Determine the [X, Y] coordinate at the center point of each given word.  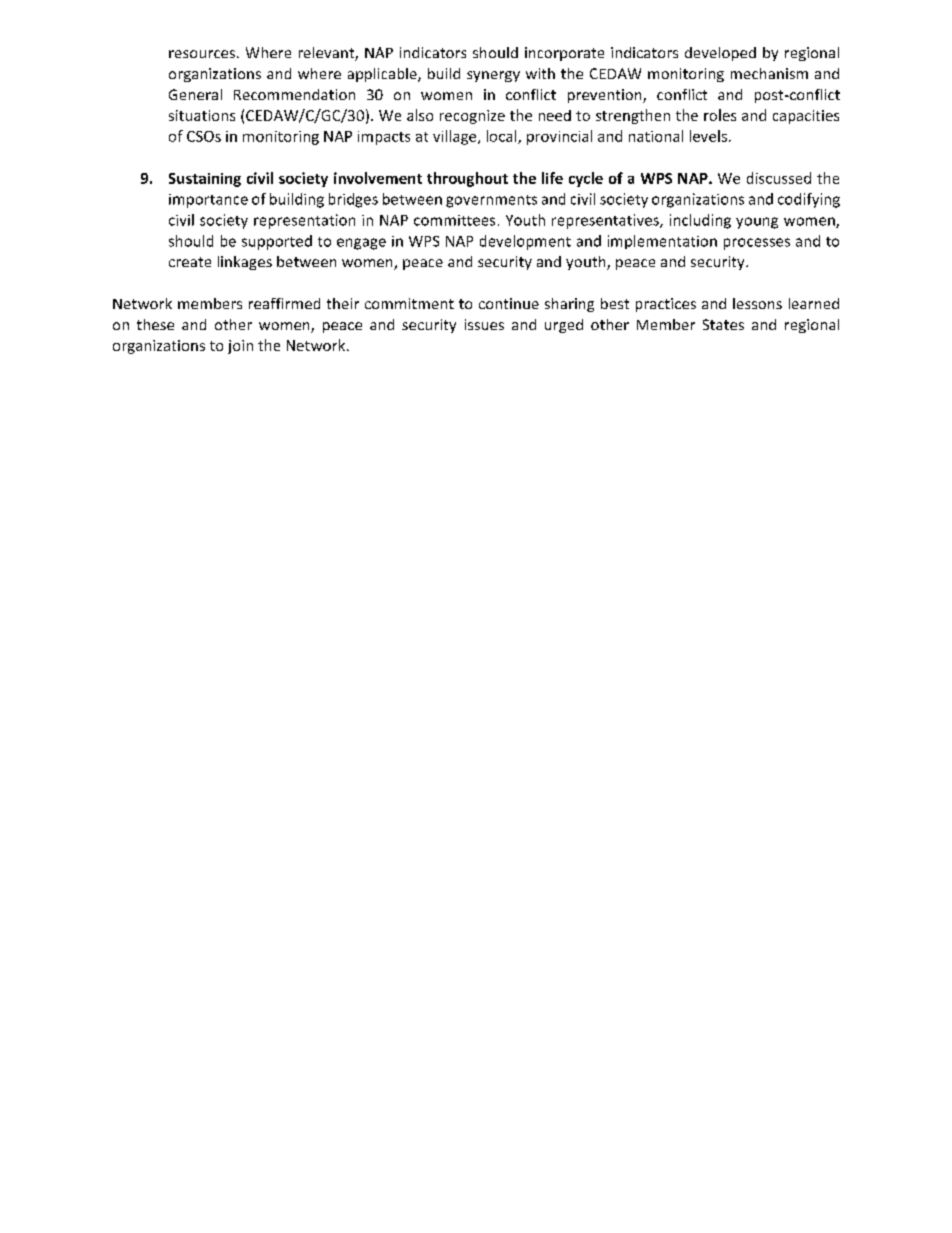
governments [491, 201]
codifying [809, 200]
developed [720, 54]
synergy [493, 76]
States [723, 324]
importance [208, 201]
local [503, 137]
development [525, 242]
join [240, 347]
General [195, 94]
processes [757, 244]
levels [710, 136]
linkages [245, 263]
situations [202, 115]
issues [484, 324]
